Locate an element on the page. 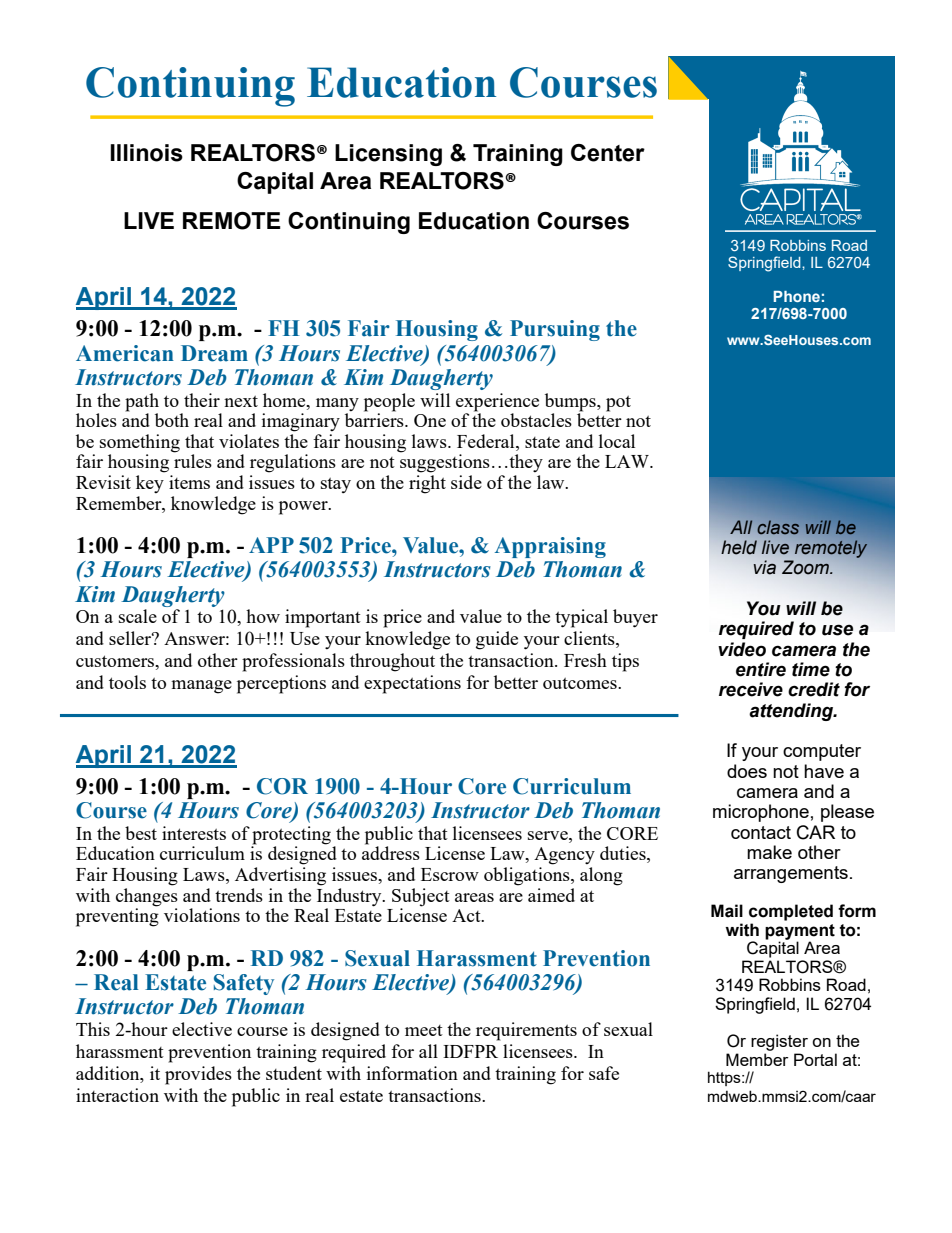  side is located at coordinates (466, 482).
